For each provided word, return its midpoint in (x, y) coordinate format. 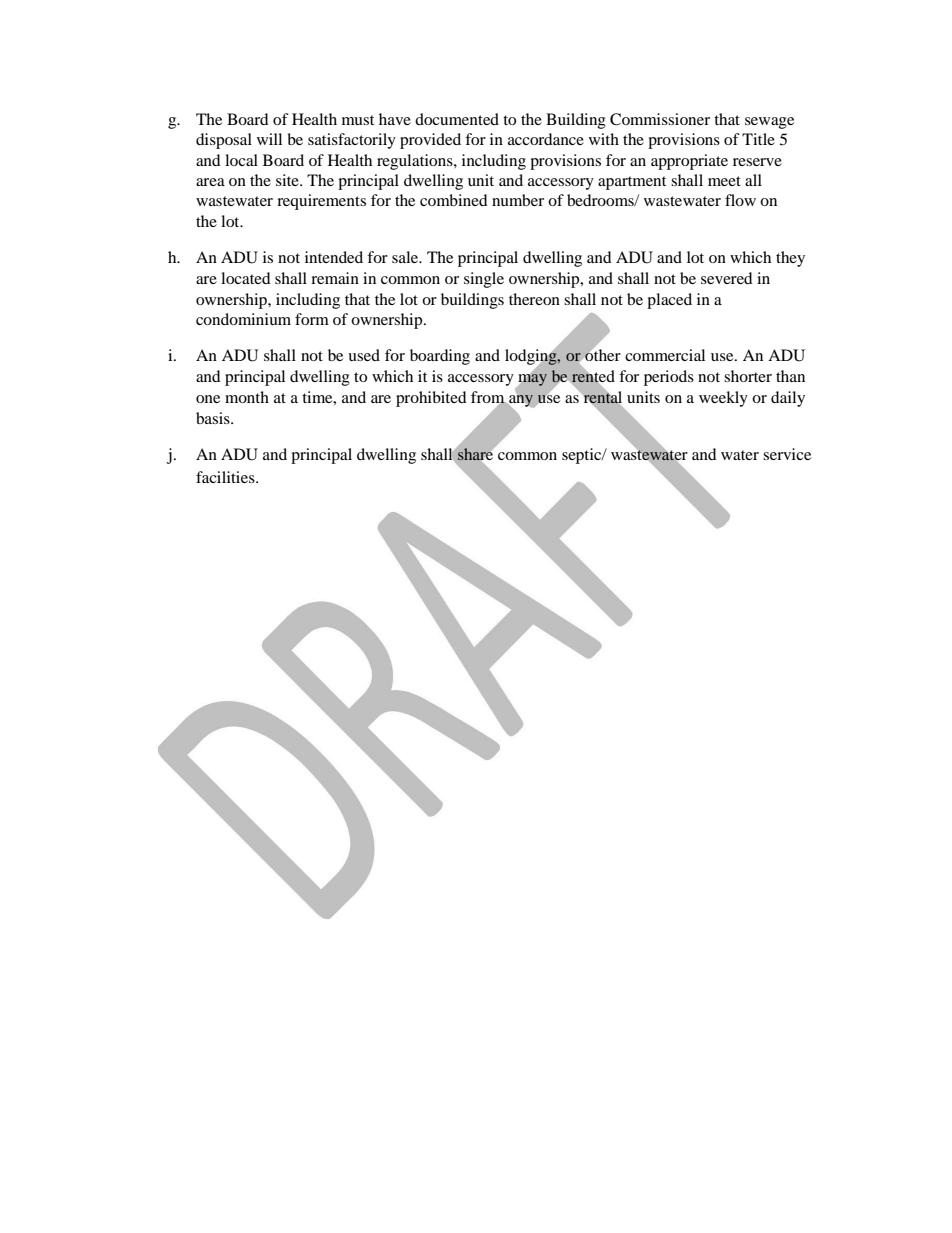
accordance (546, 139)
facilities (226, 477)
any (521, 401)
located (246, 278)
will (269, 139)
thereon (534, 299)
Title (758, 139)
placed (669, 301)
